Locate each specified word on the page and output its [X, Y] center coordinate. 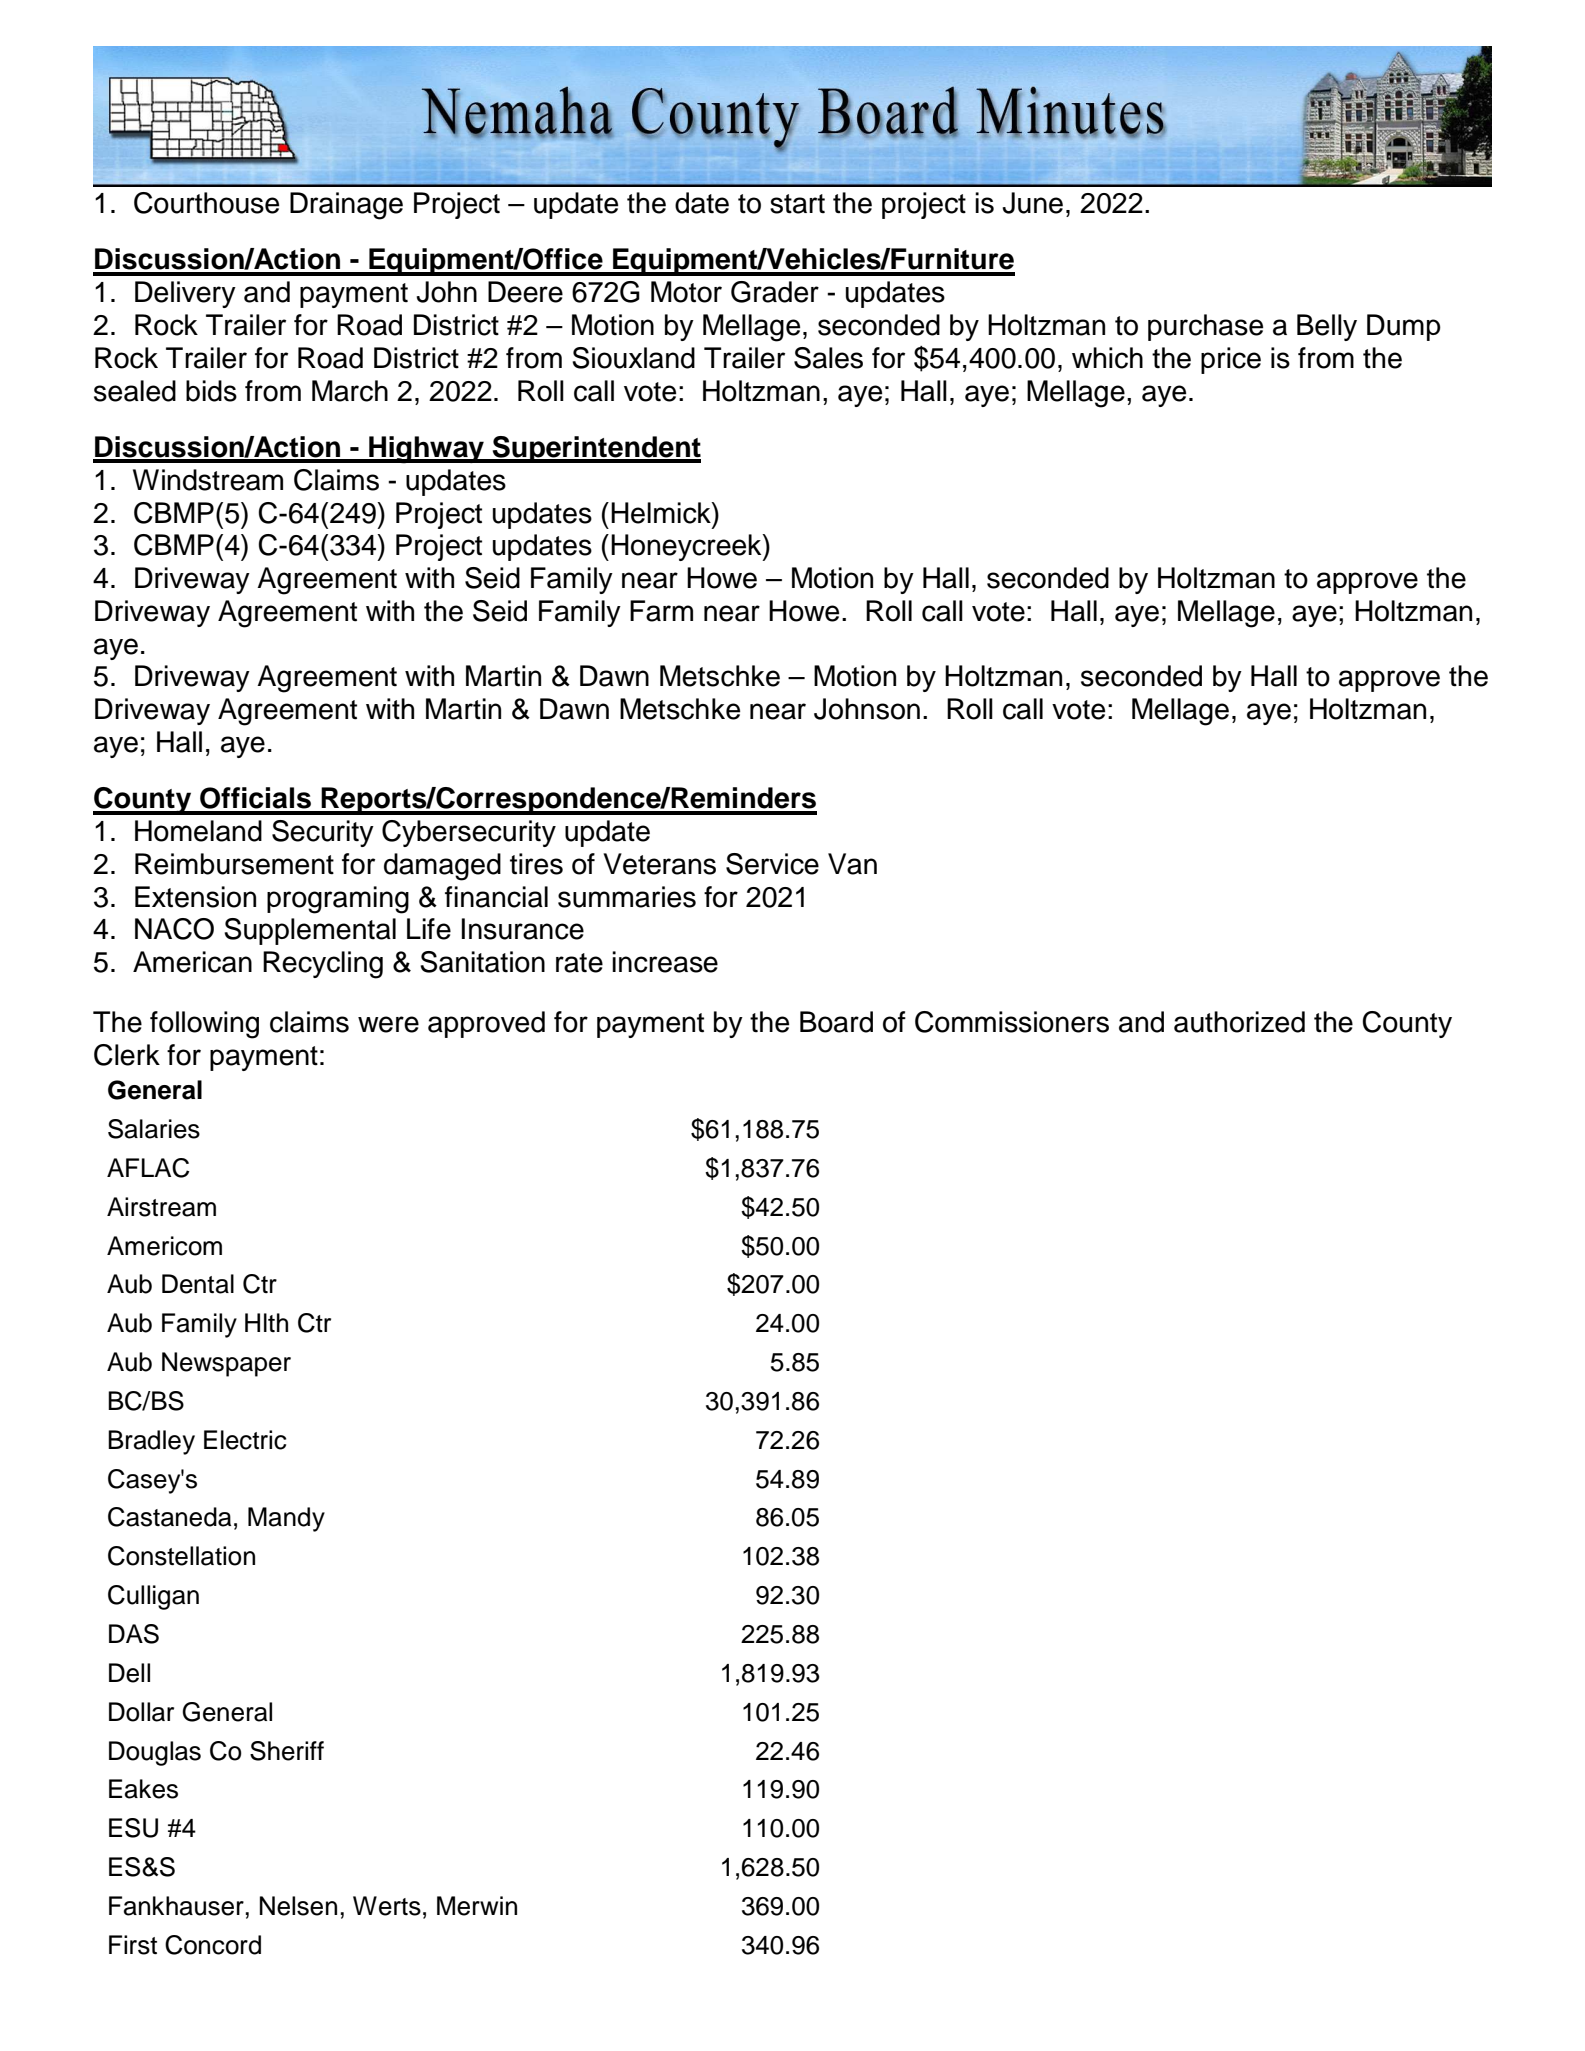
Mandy [286, 1519]
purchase [1205, 327]
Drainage [346, 206]
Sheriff [287, 1751]
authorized [1239, 1022]
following [204, 1025]
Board [836, 1022]
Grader [775, 292]
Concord [213, 1945]
